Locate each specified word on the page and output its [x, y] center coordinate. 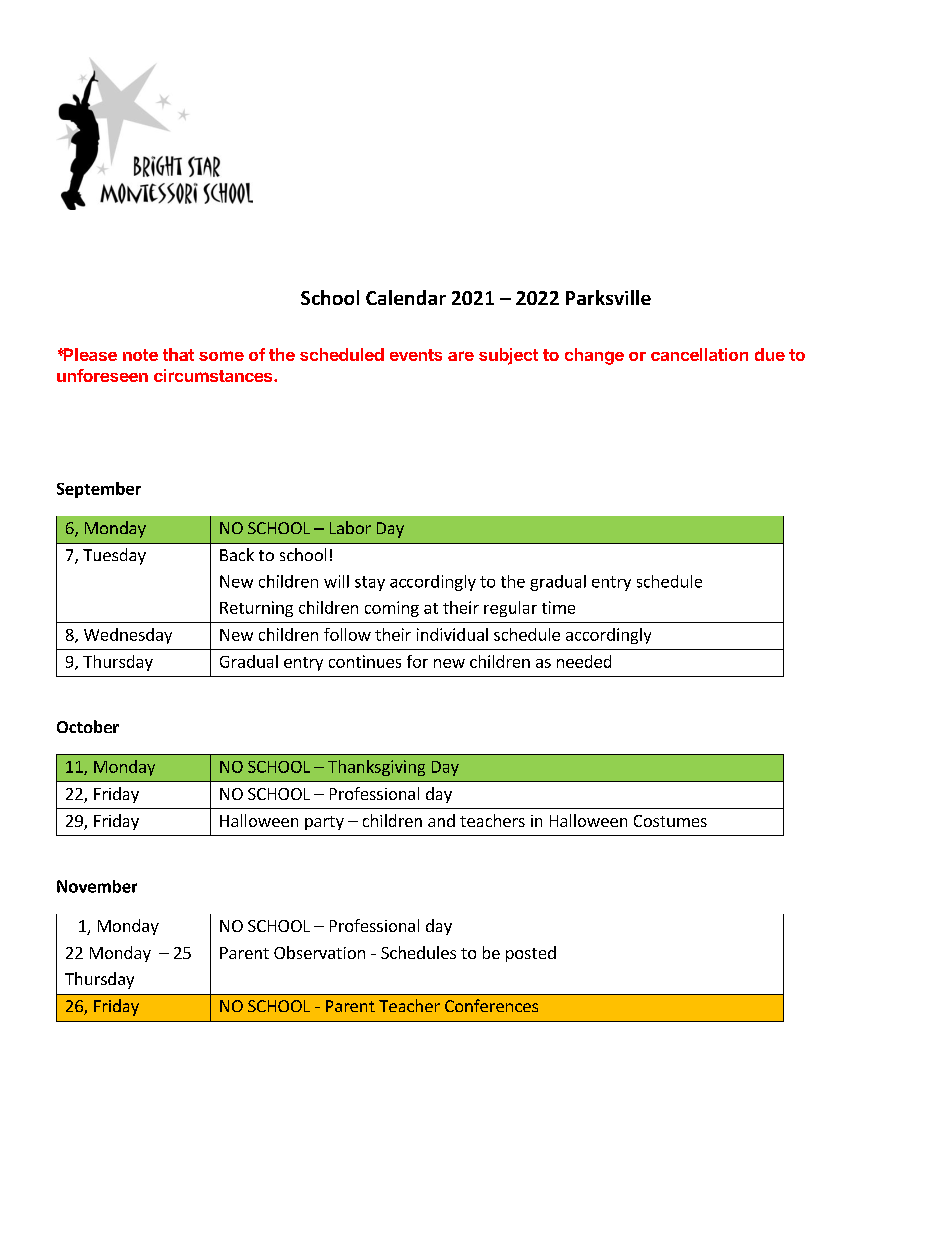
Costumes [670, 821]
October [88, 726]
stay [370, 583]
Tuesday [114, 556]
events [416, 355]
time [558, 607]
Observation [319, 952]
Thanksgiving [376, 768]
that [178, 354]
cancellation [699, 354]
